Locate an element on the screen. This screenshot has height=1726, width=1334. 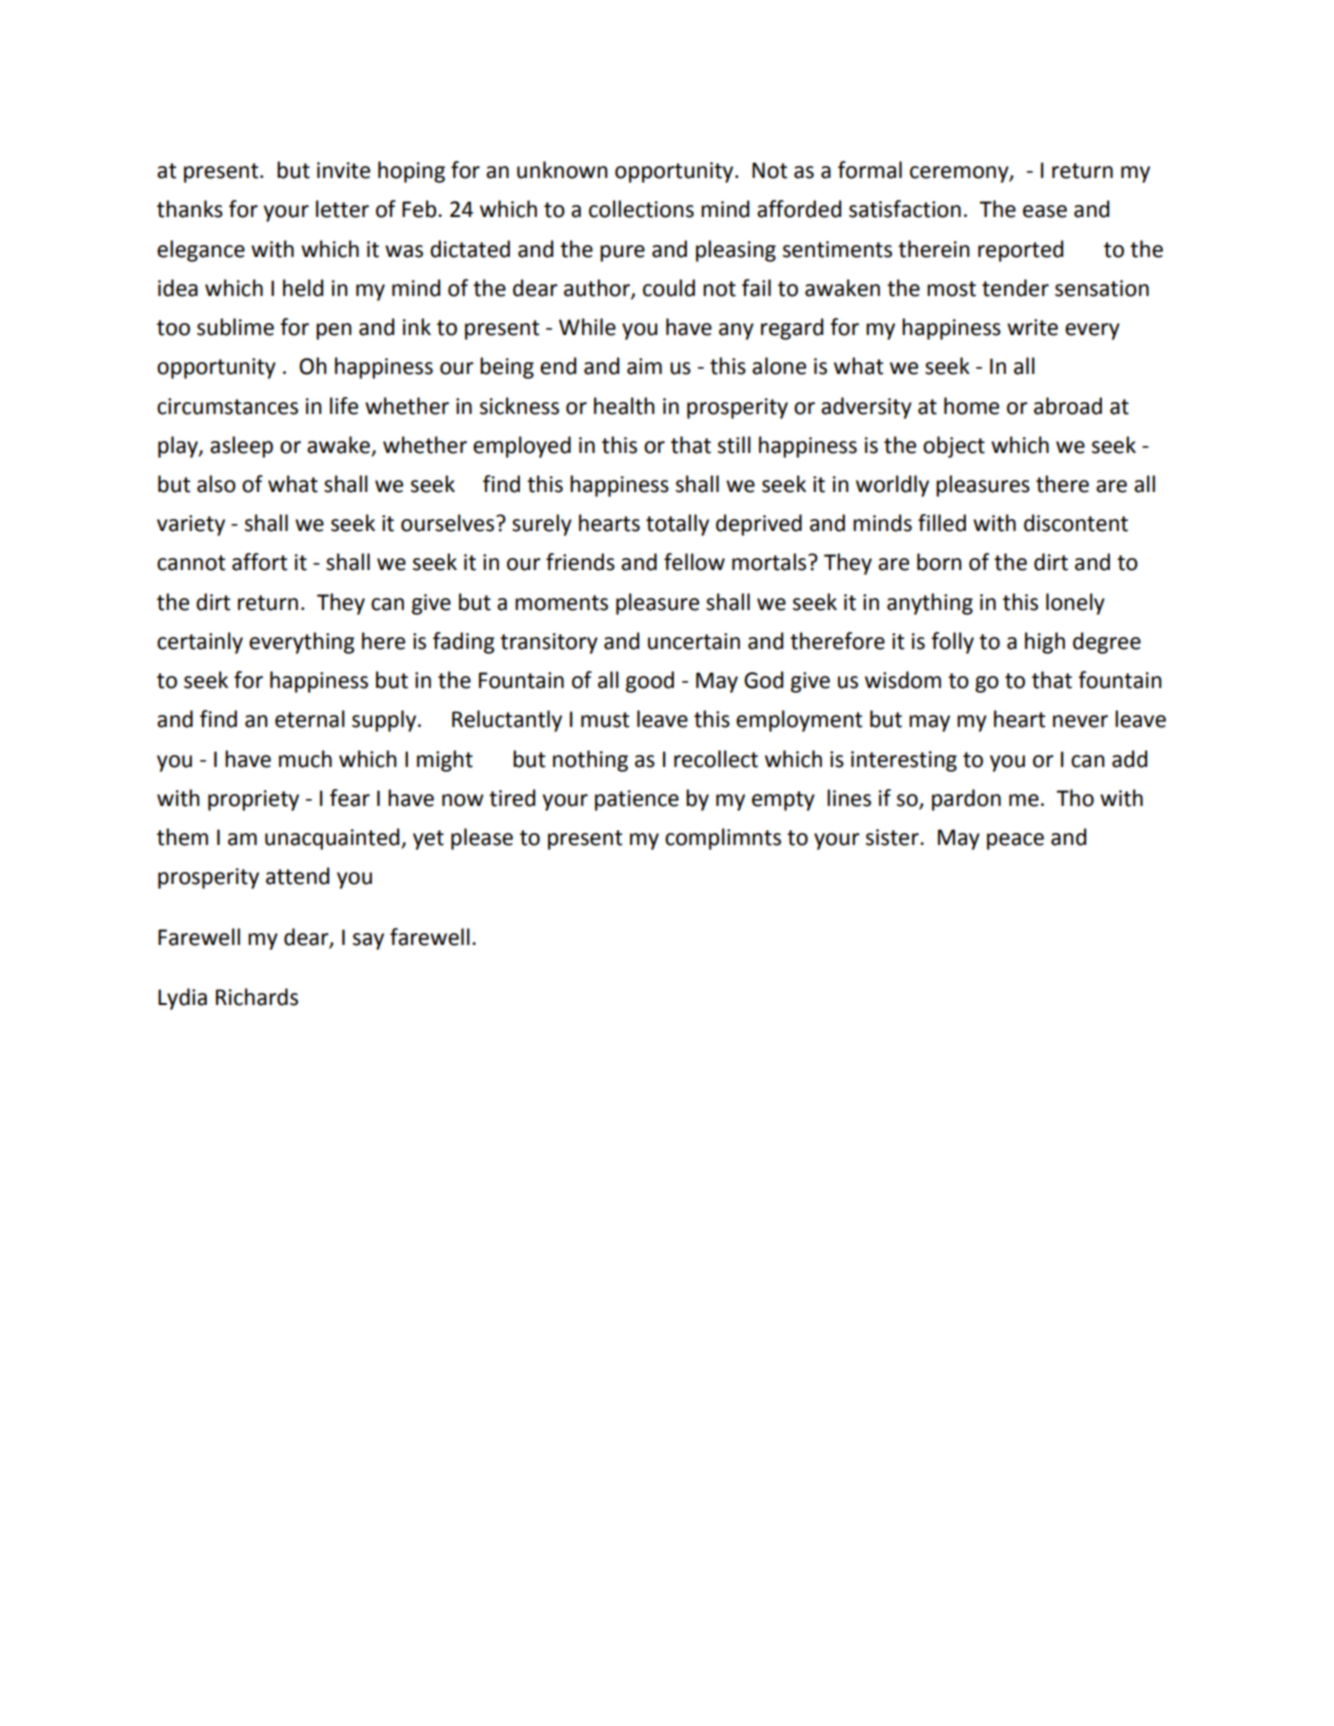
letter is located at coordinates (342, 209).
